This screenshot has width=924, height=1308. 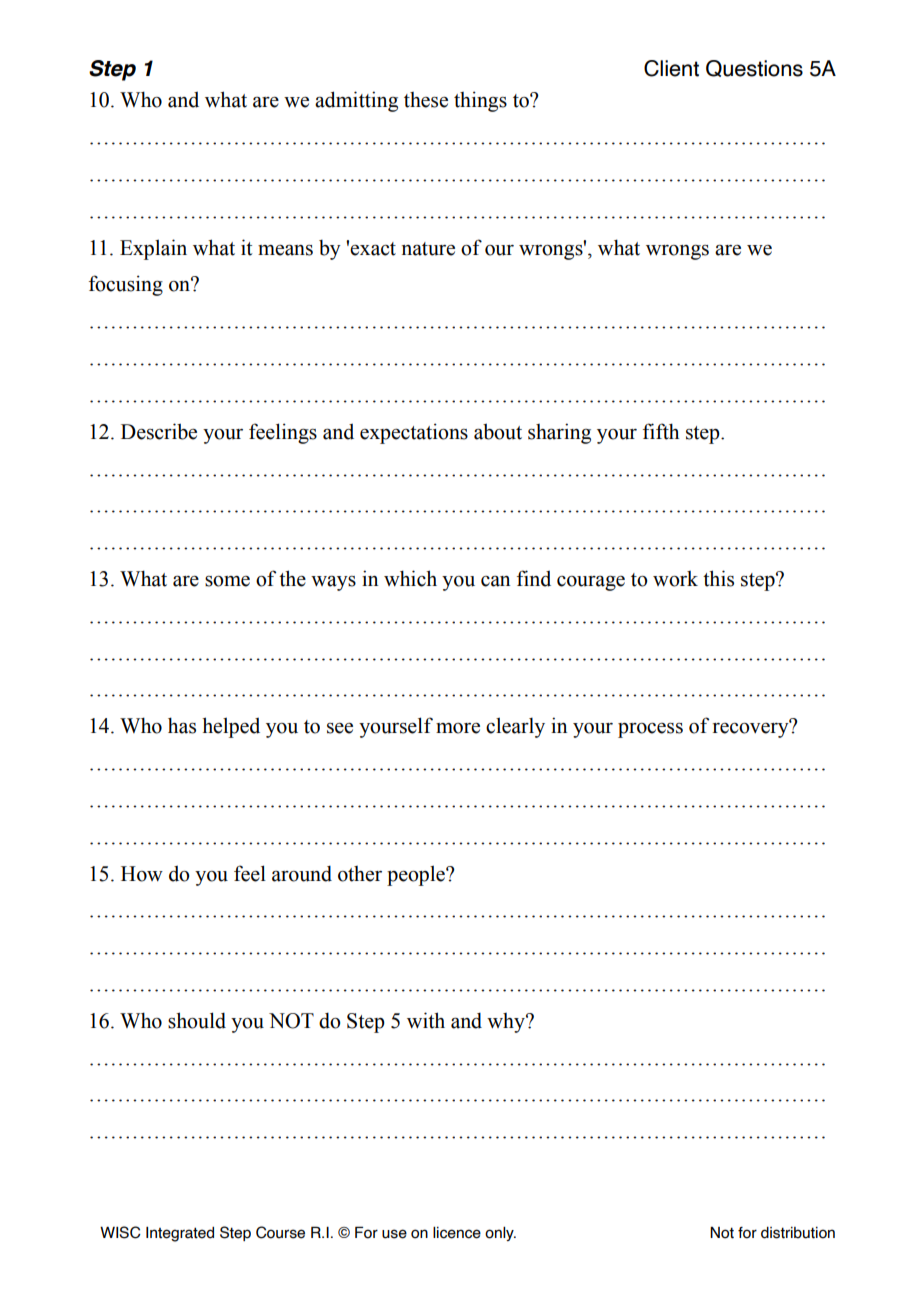 What do you see at coordinates (718, 578) in the screenshot?
I see `this` at bounding box center [718, 578].
